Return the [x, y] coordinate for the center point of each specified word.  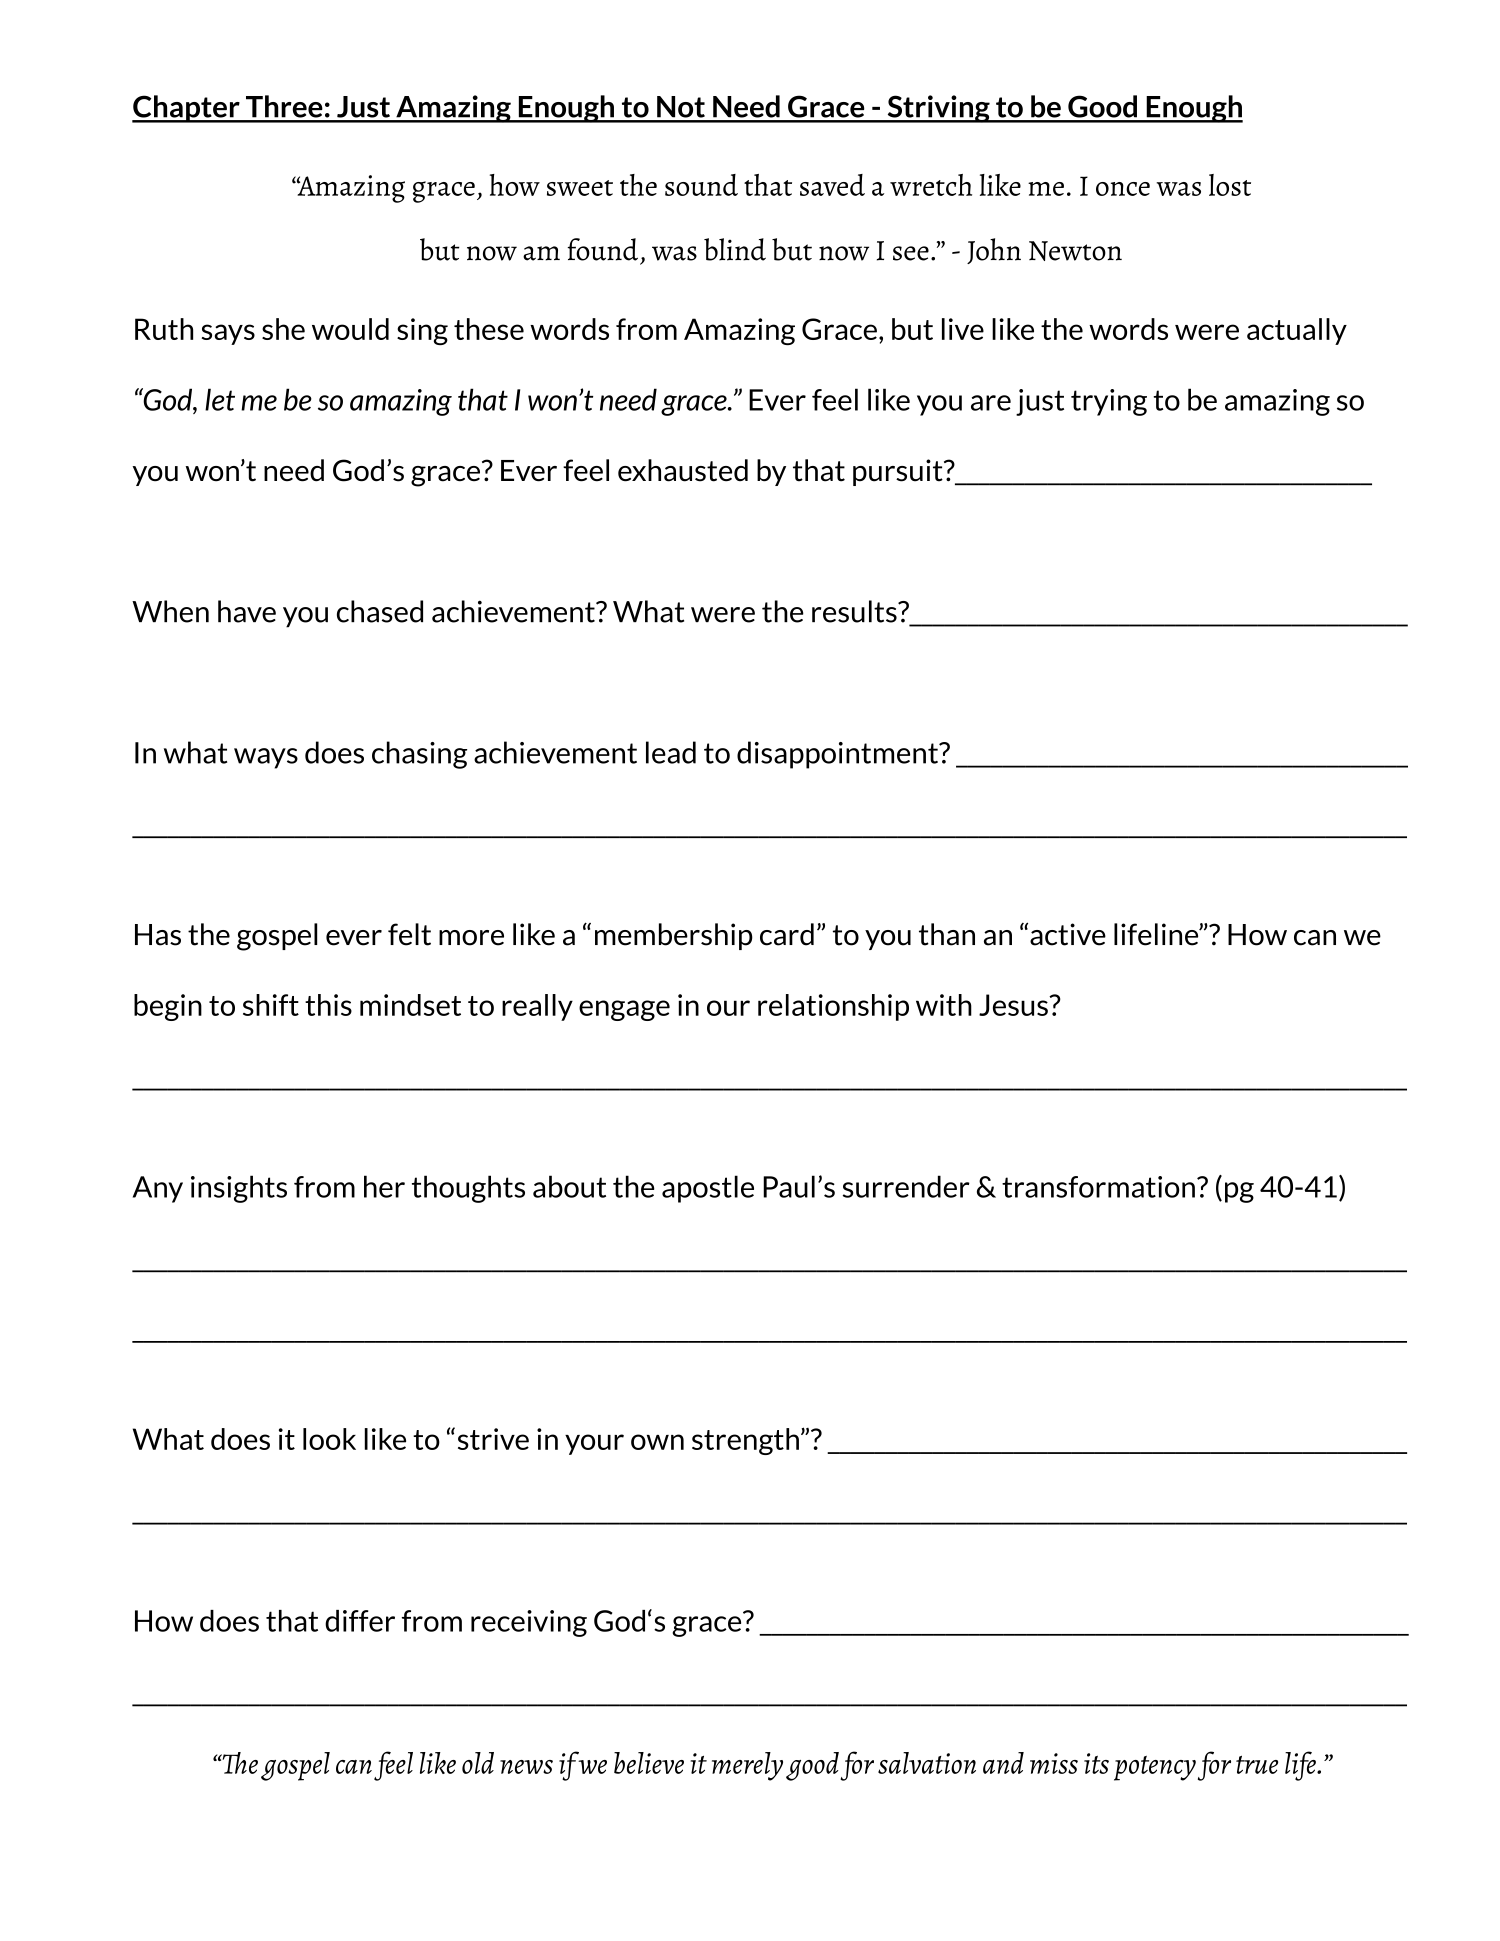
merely [747, 1766]
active [1068, 934]
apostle [708, 1189]
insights [239, 1189]
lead [671, 752]
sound [701, 185]
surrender [906, 1186]
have [247, 611]
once [1123, 189]
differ [360, 1621]
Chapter [187, 109]
